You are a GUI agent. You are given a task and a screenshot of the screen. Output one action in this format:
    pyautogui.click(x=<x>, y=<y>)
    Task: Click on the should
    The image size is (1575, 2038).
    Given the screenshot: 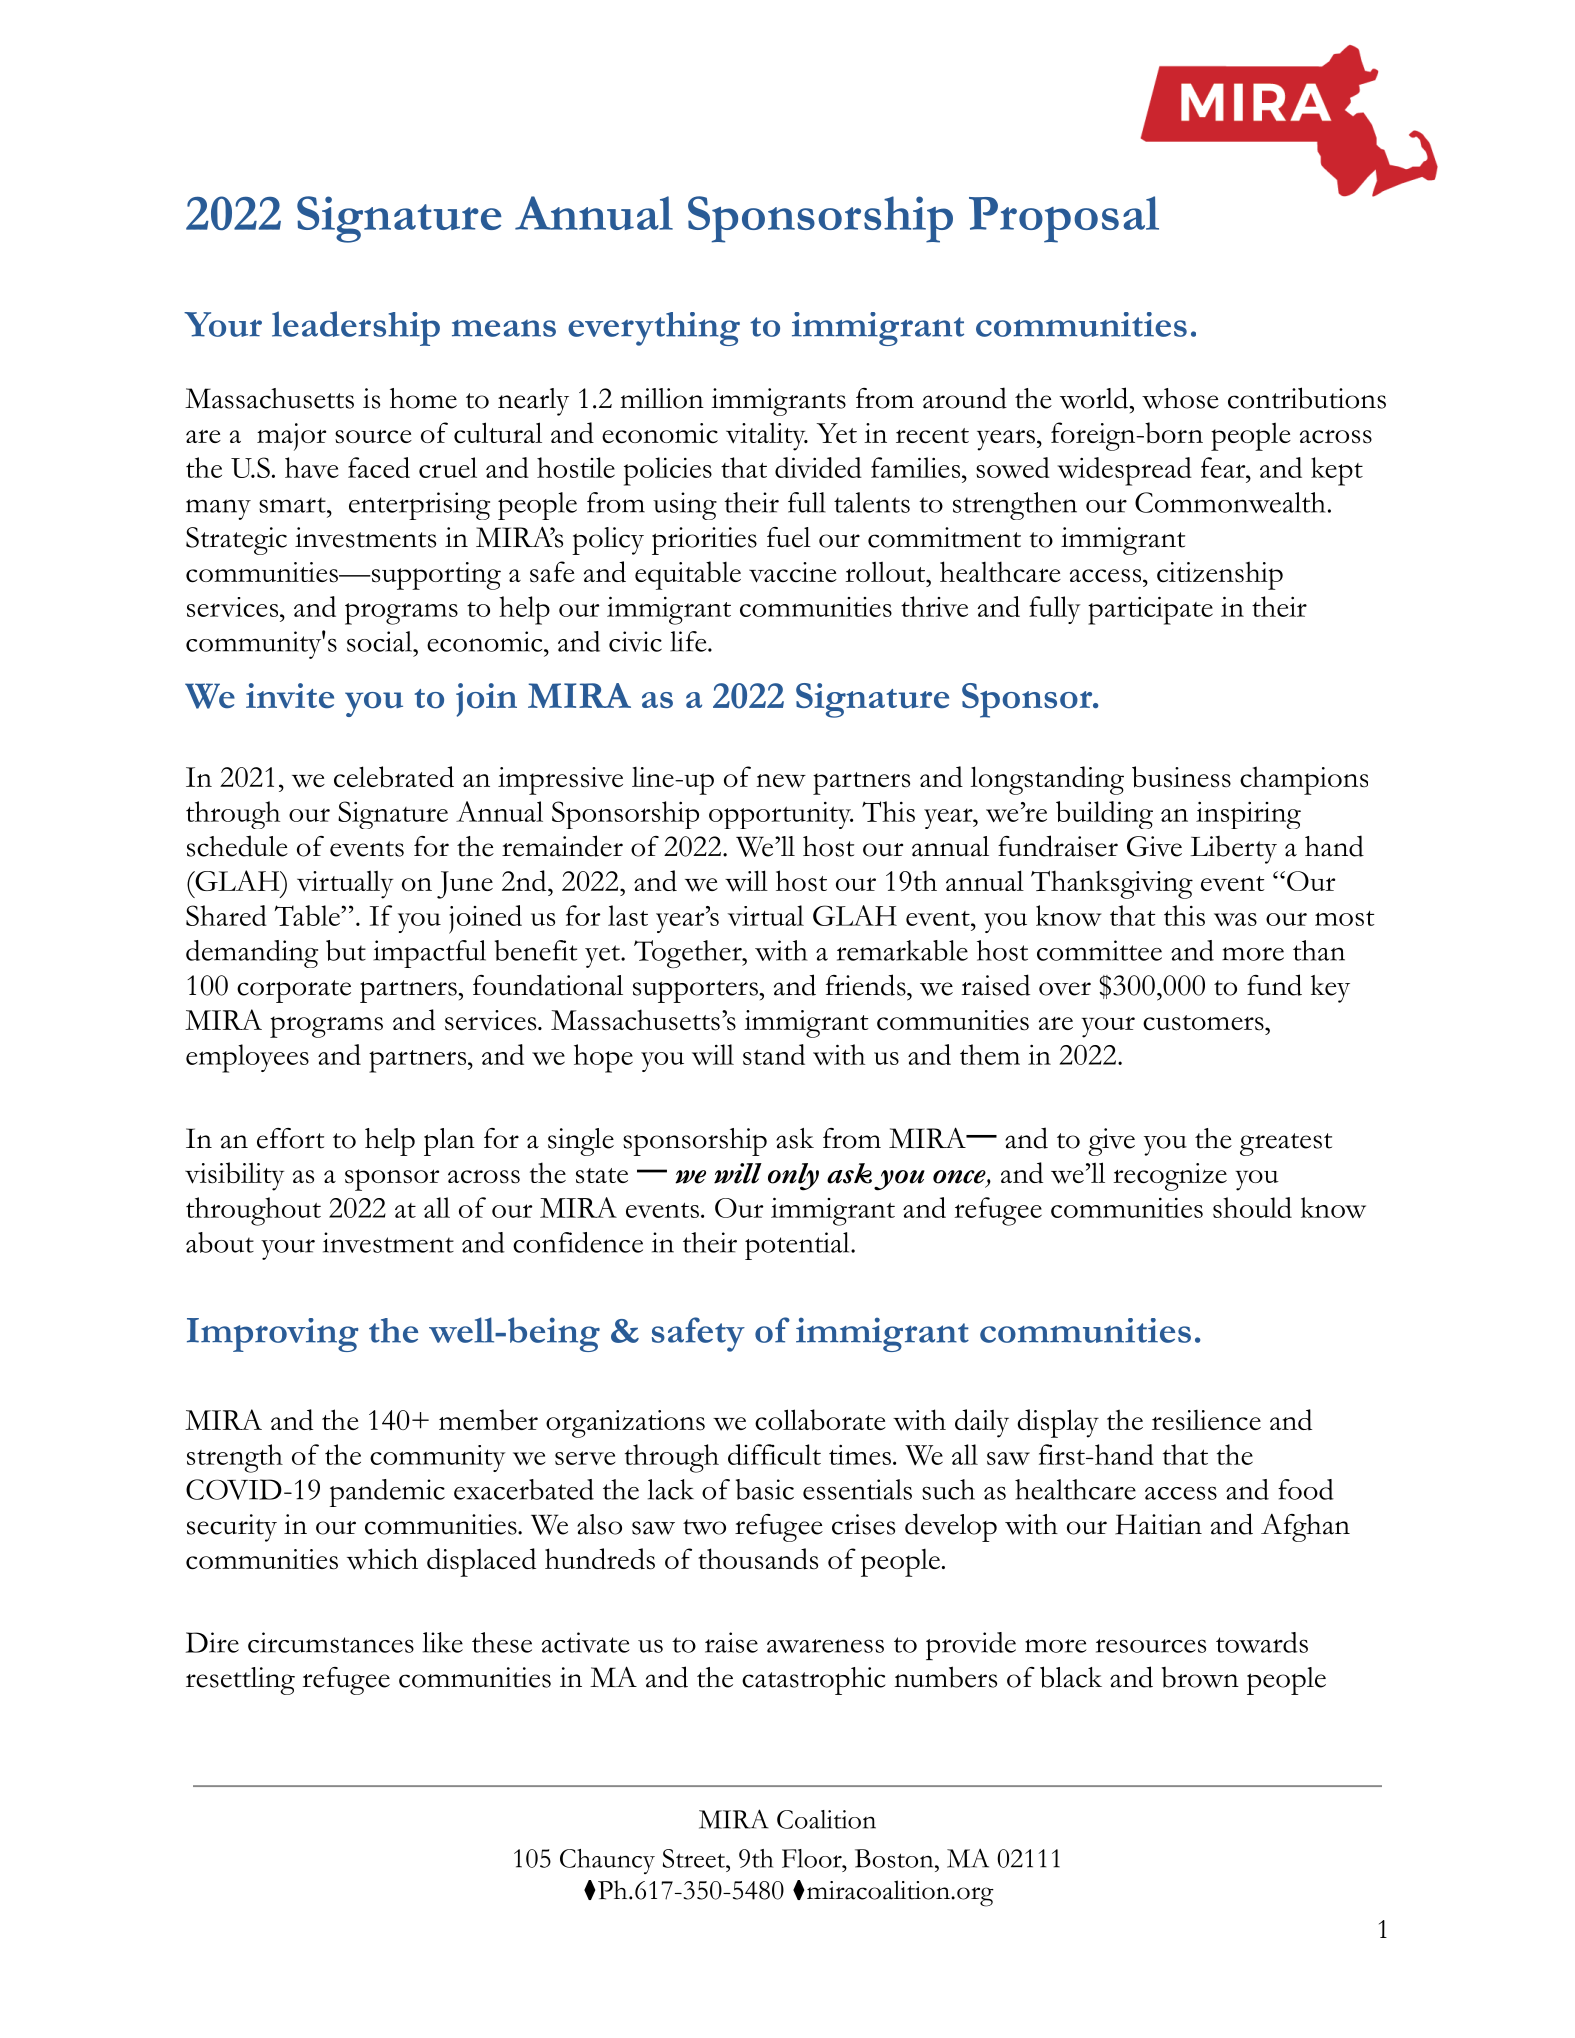 What is the action you would take?
    pyautogui.click(x=1252, y=1207)
